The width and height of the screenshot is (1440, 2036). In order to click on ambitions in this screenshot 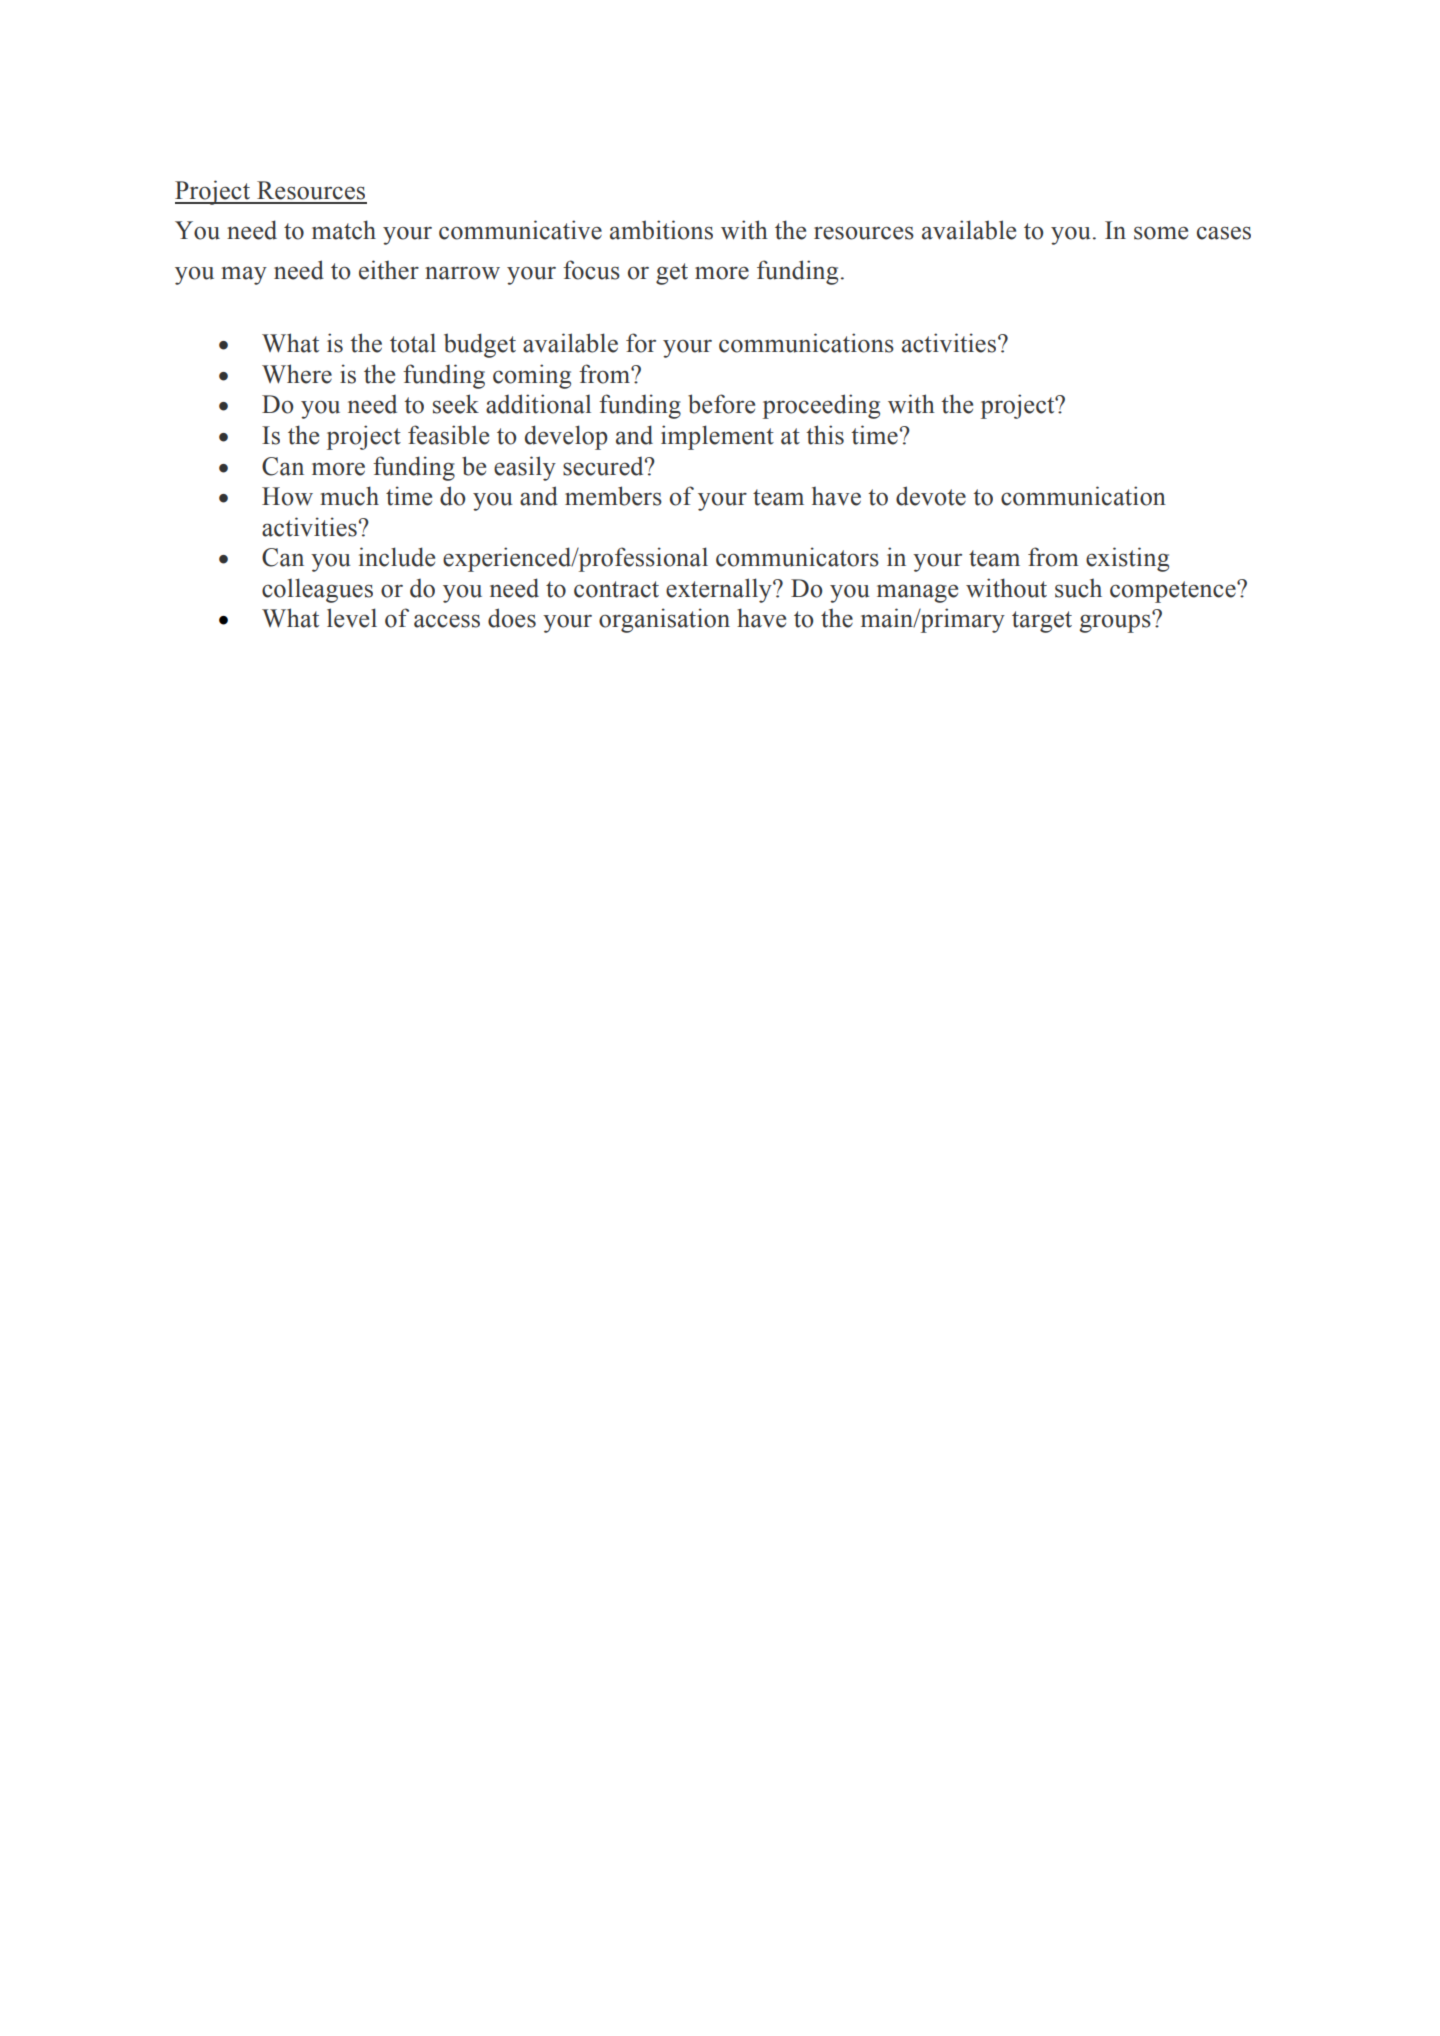, I will do `click(661, 230)`.
